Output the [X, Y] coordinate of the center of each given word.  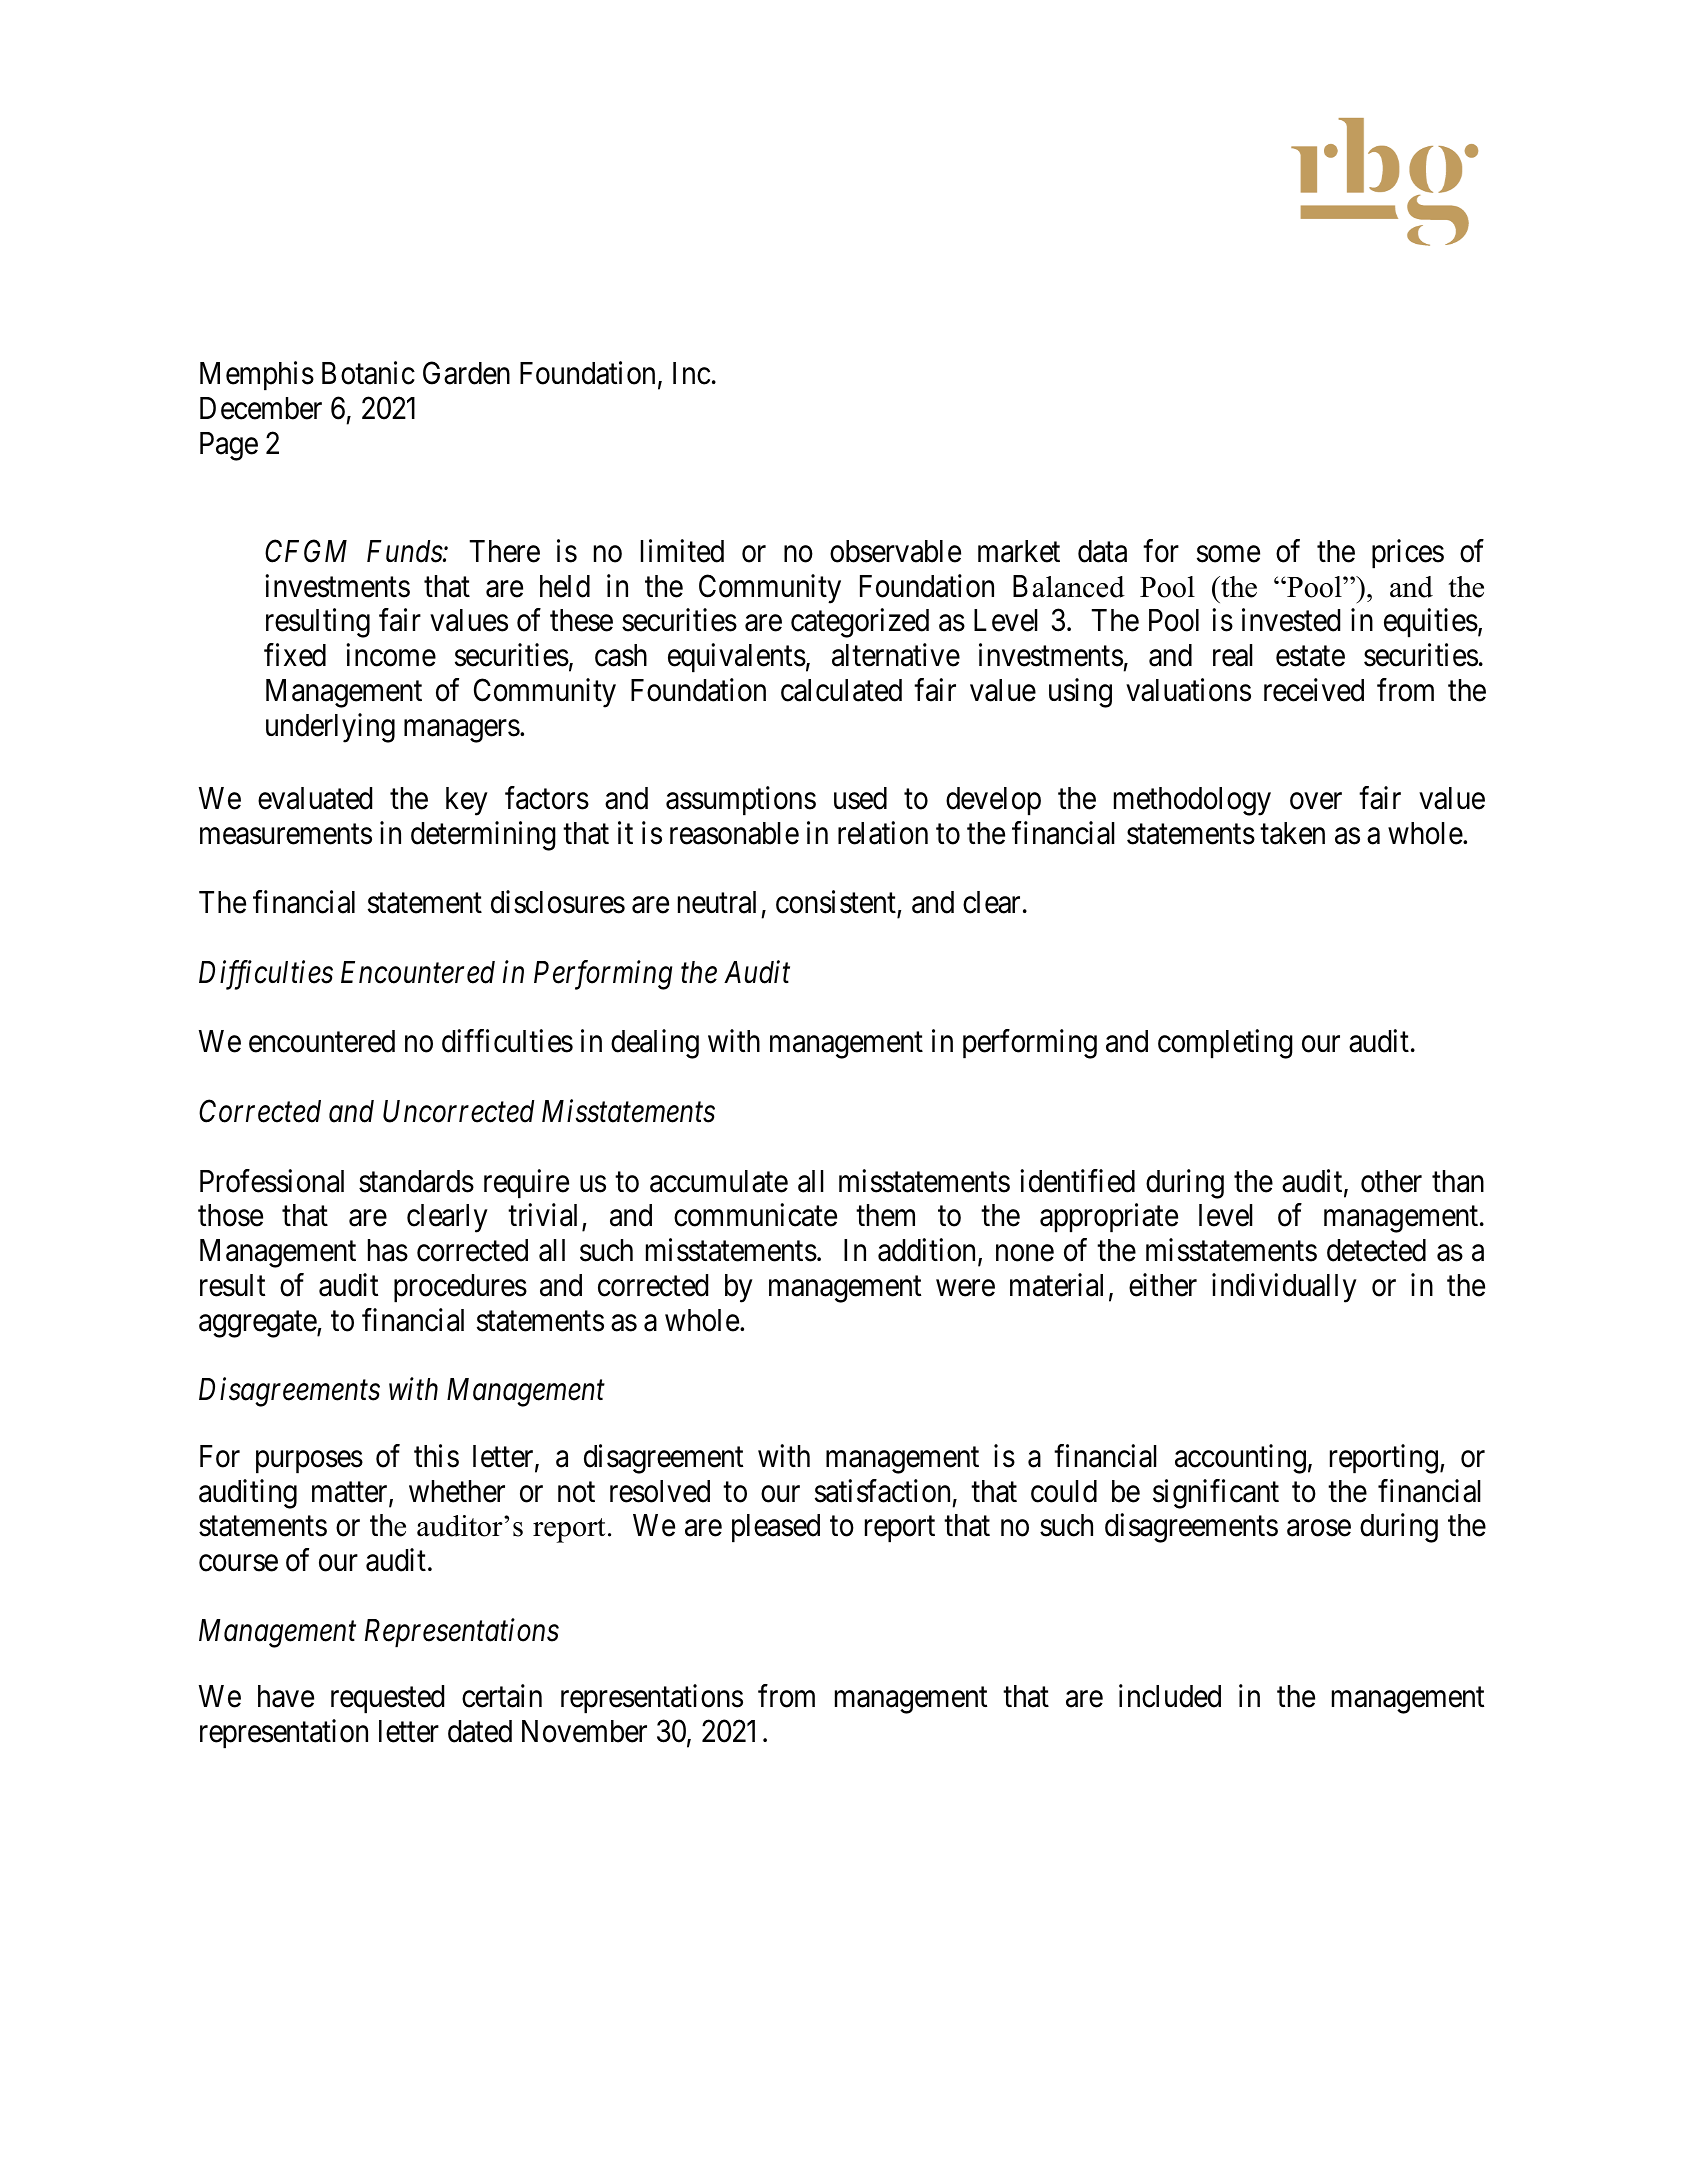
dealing [655, 1044]
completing [1225, 1044]
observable [895, 551]
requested [387, 1699]
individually [1284, 1288]
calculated [841, 690]
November [584, 1731]
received [1314, 690]
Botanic [368, 373]
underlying [330, 728]
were [965, 1288]
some [1228, 554]
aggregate [258, 1324]
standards [416, 1181]
